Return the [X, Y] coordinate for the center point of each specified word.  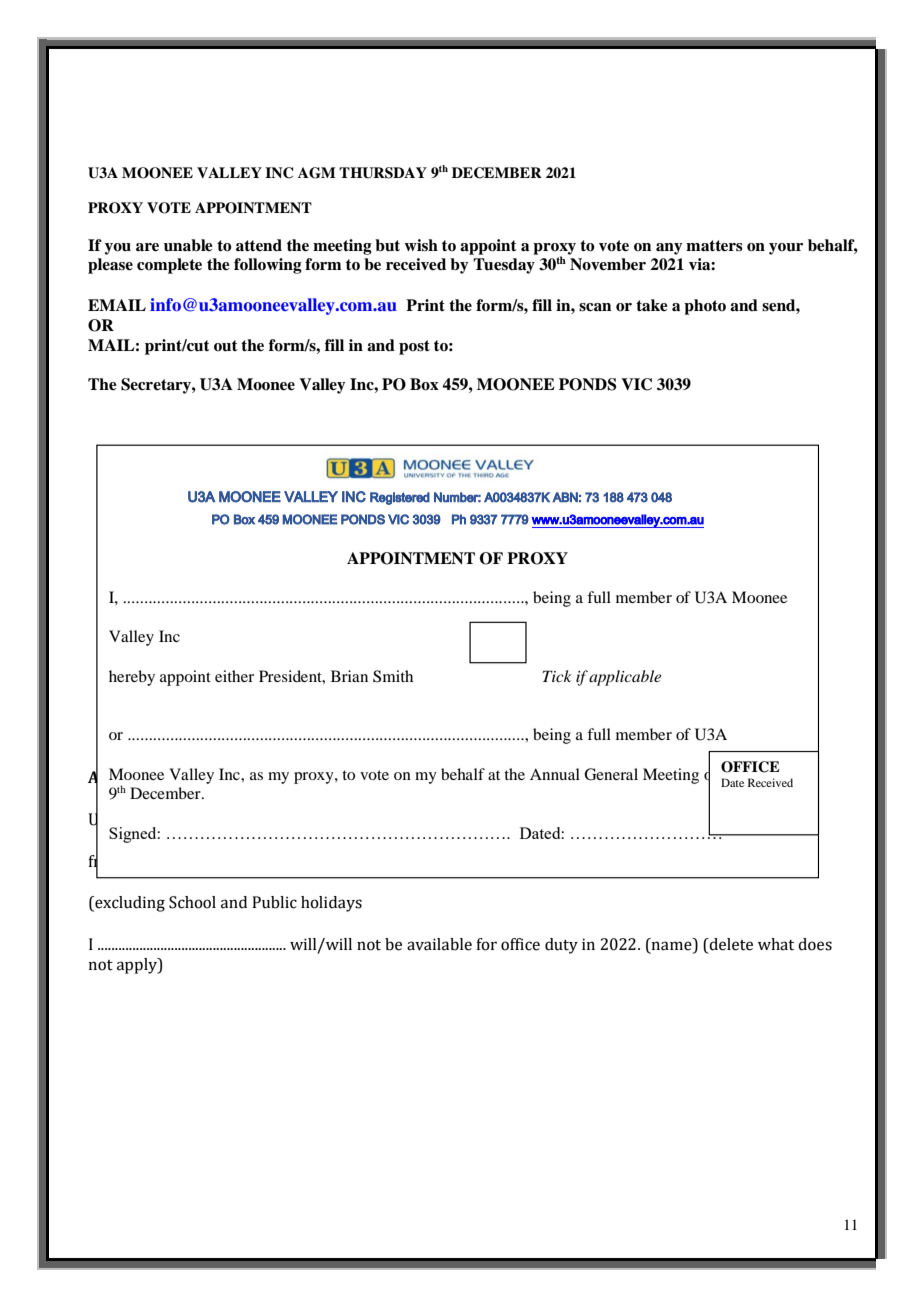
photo [705, 307]
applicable [625, 678]
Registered [400, 498]
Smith [393, 676]
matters [714, 246]
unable [188, 245]
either [234, 676]
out [226, 346]
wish [421, 245]
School [192, 902]
